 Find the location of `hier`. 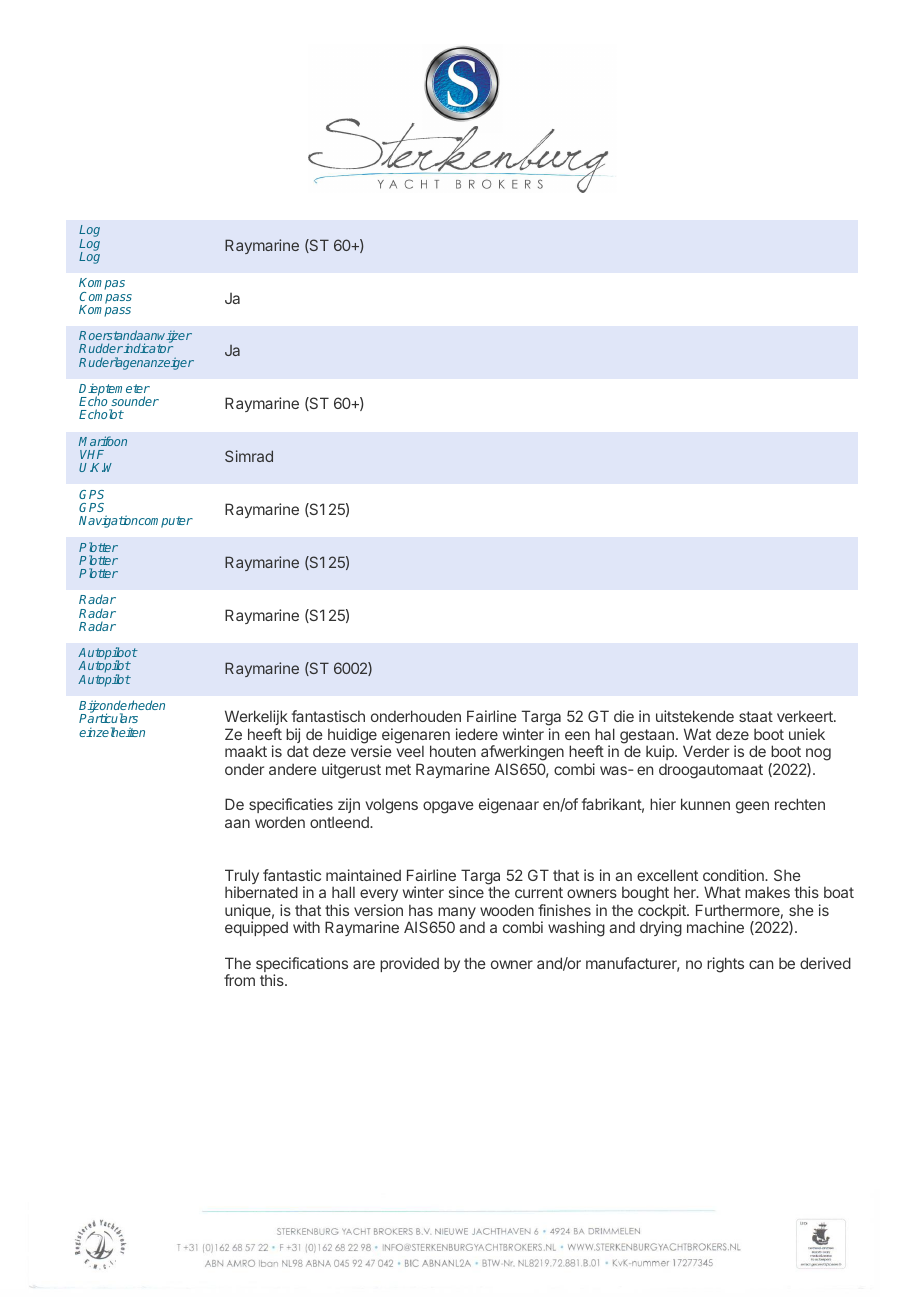

hier is located at coordinates (663, 804).
